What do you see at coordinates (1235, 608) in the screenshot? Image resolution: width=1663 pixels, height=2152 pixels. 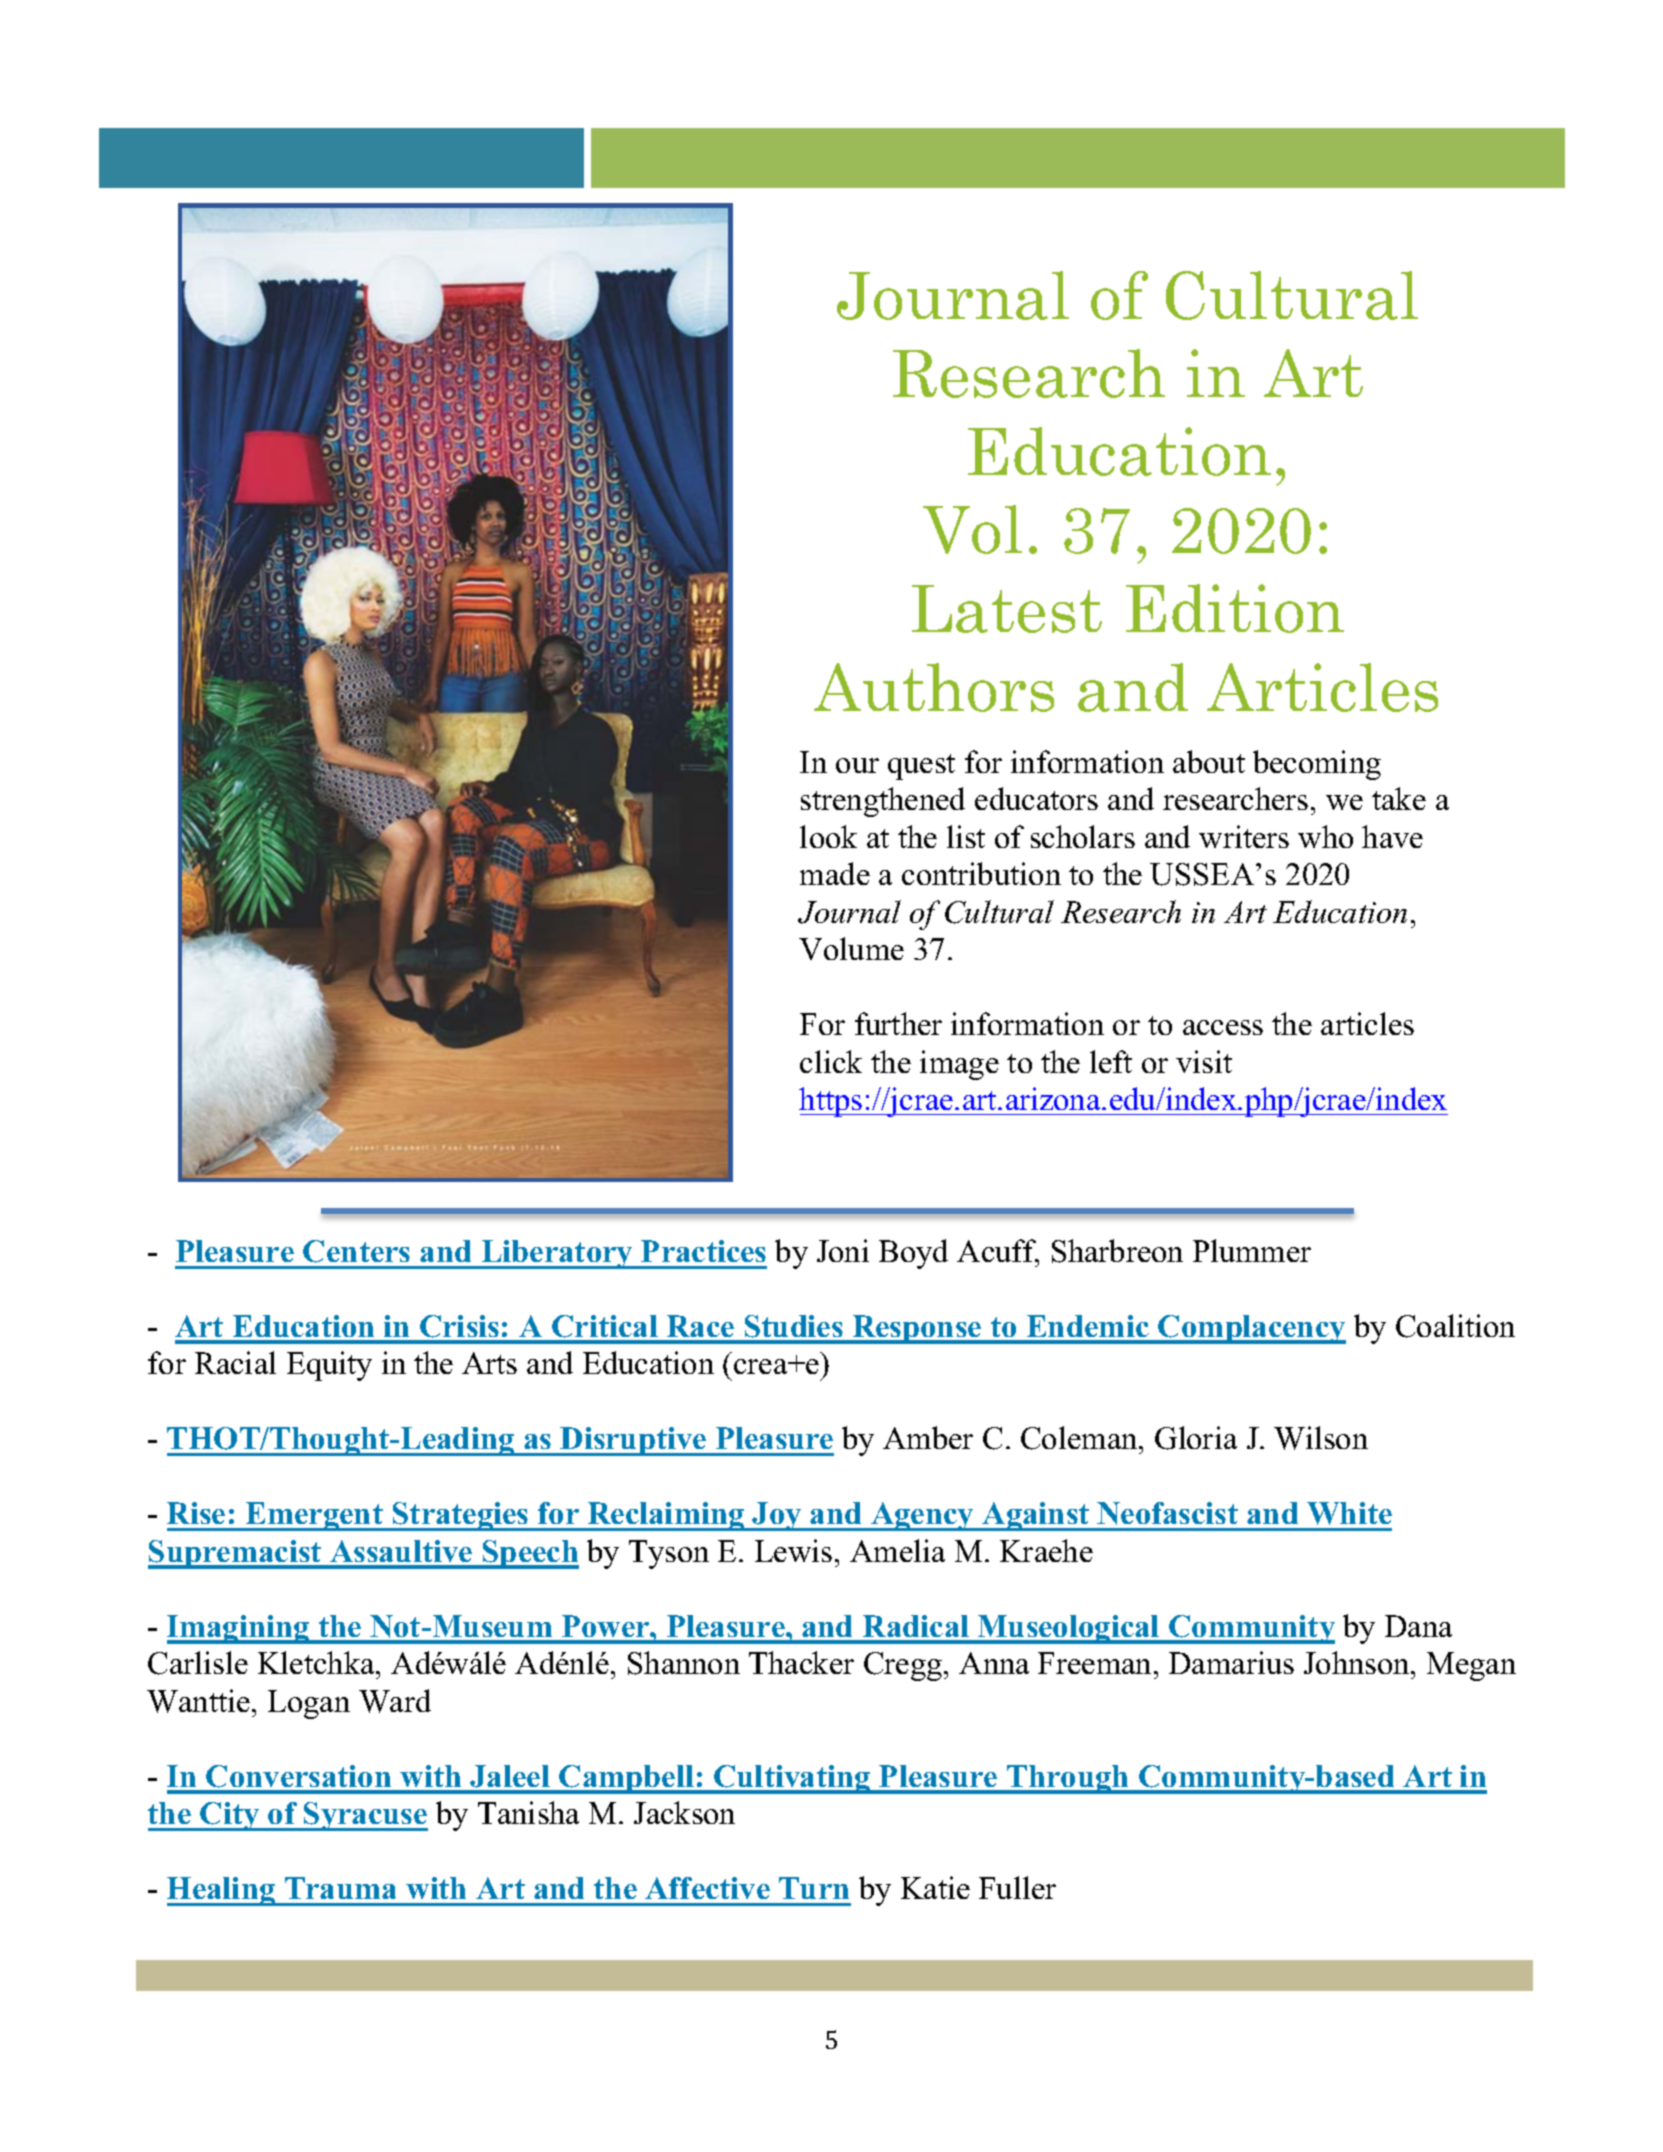 I see `Edition` at bounding box center [1235, 608].
